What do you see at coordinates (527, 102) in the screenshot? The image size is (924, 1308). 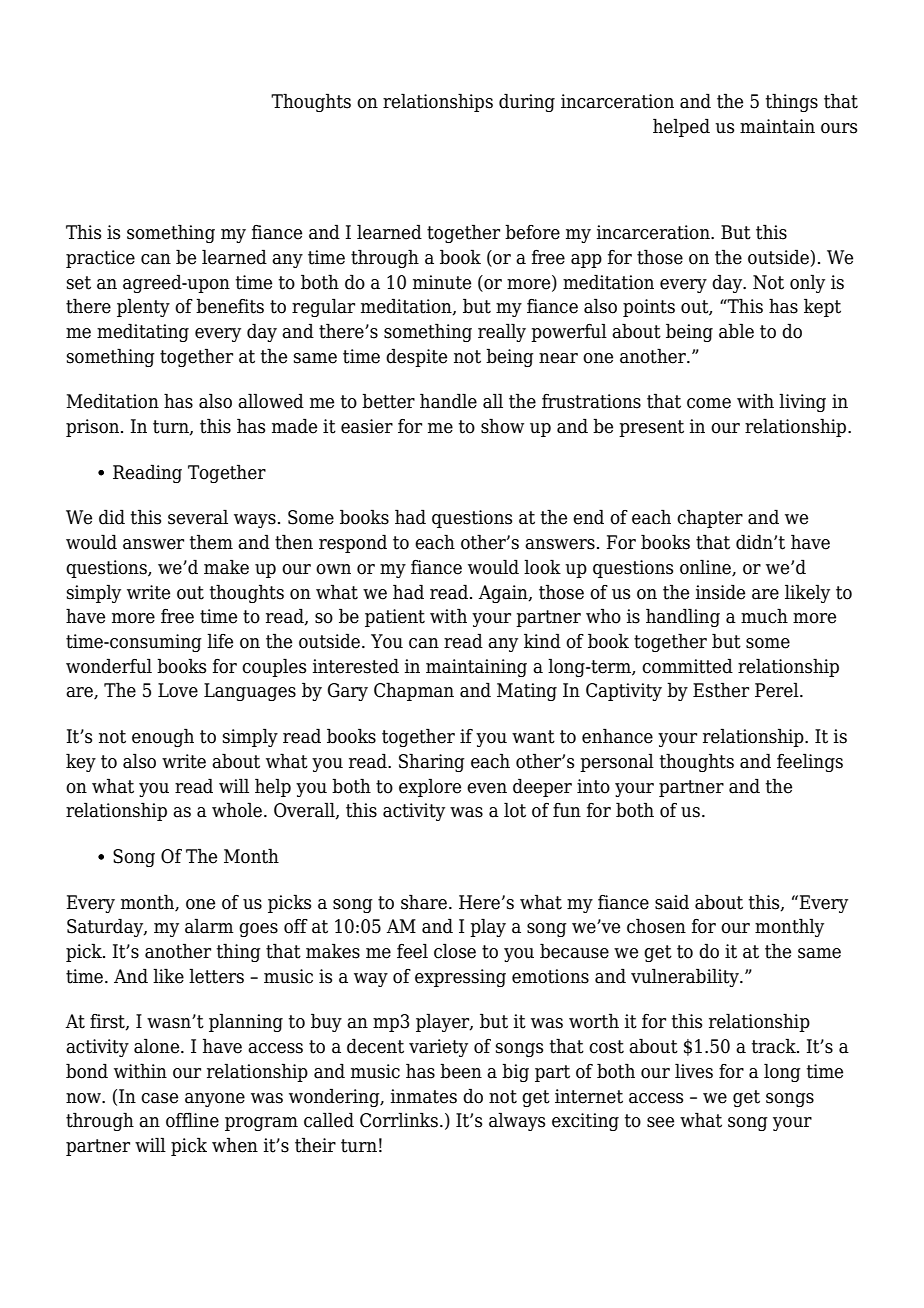 I see `during` at bounding box center [527, 102].
